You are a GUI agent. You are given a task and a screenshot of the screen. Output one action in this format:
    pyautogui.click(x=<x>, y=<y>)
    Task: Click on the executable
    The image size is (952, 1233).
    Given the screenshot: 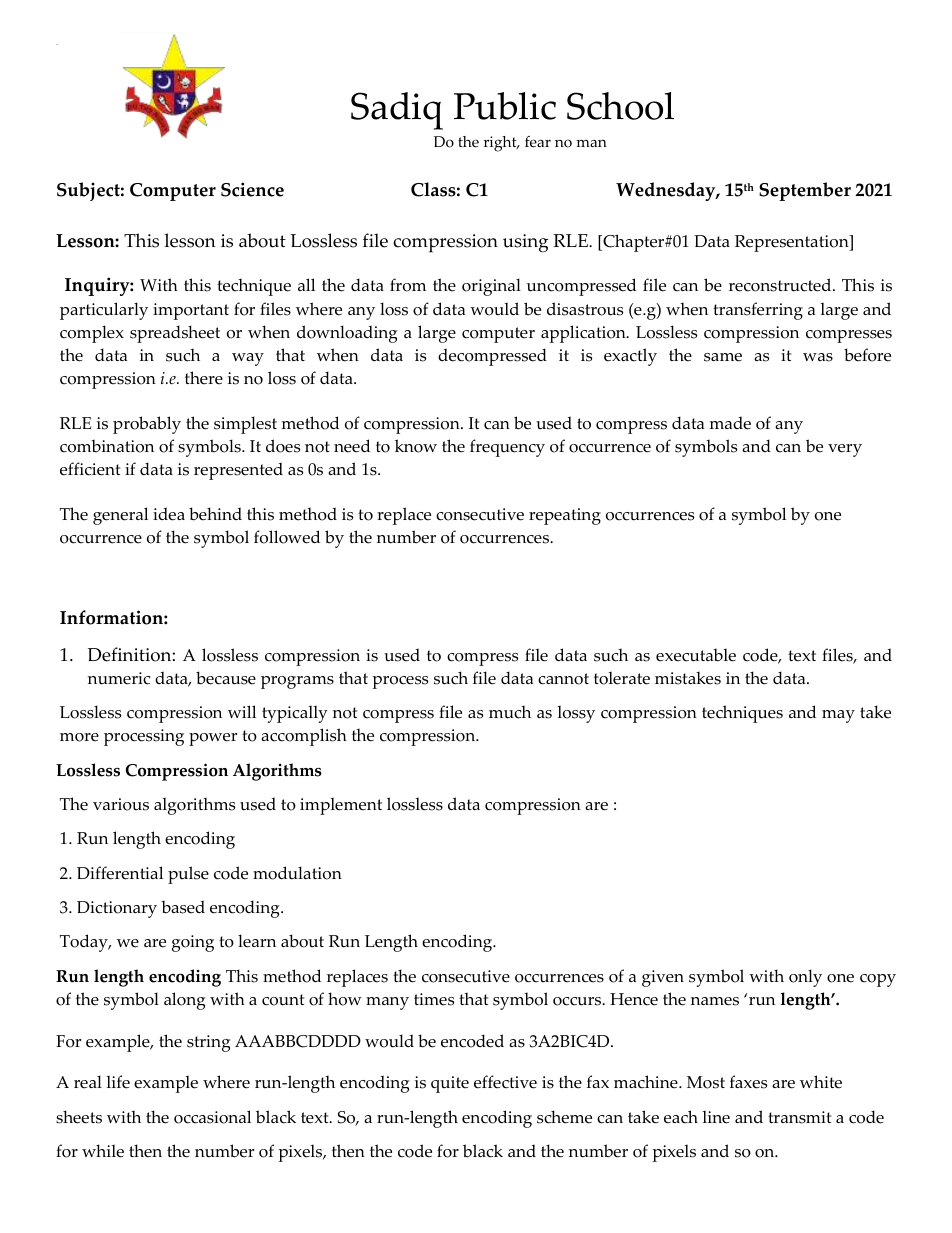 What is the action you would take?
    pyautogui.click(x=696, y=655)
